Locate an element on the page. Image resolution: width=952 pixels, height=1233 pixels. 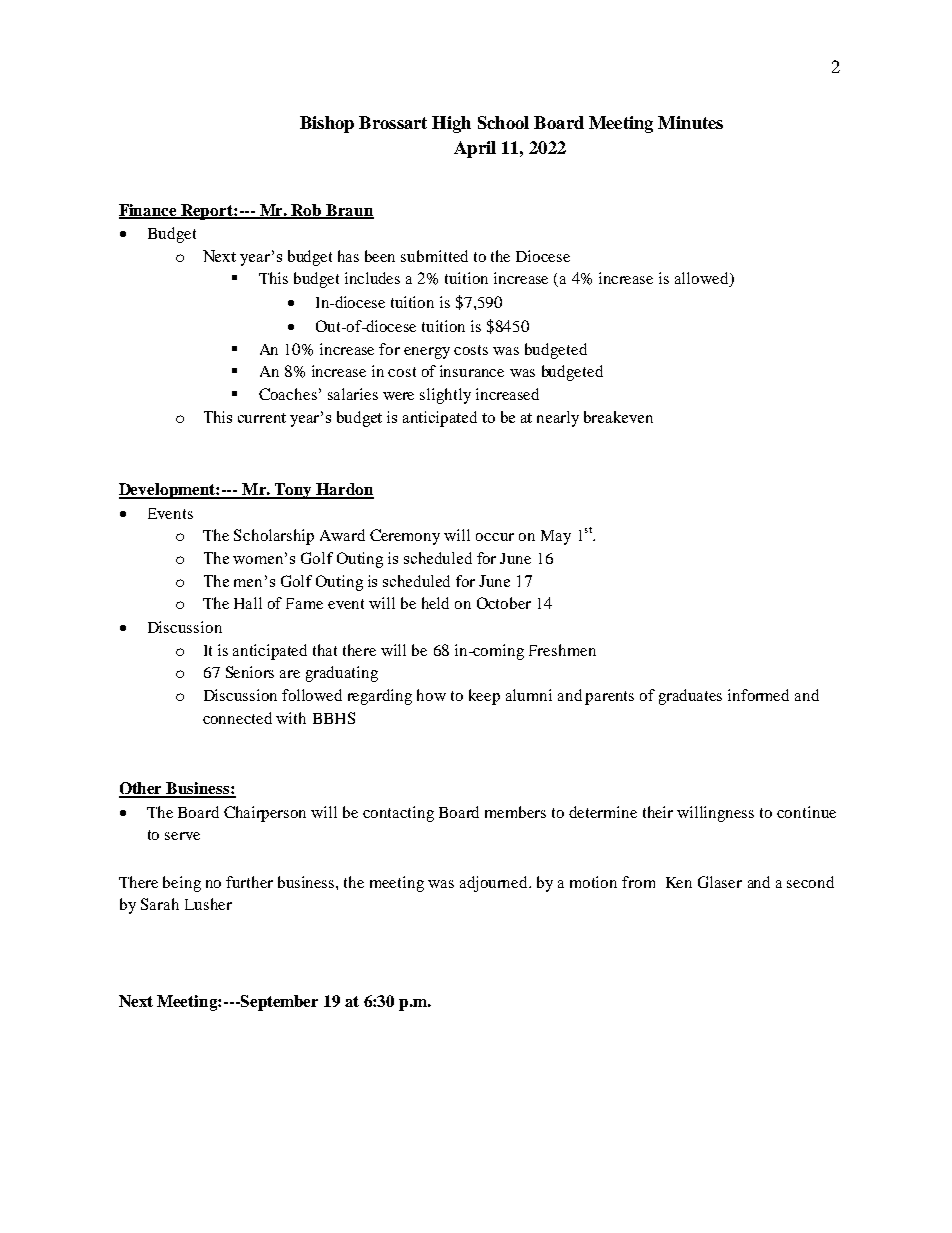
keep is located at coordinates (484, 697).
